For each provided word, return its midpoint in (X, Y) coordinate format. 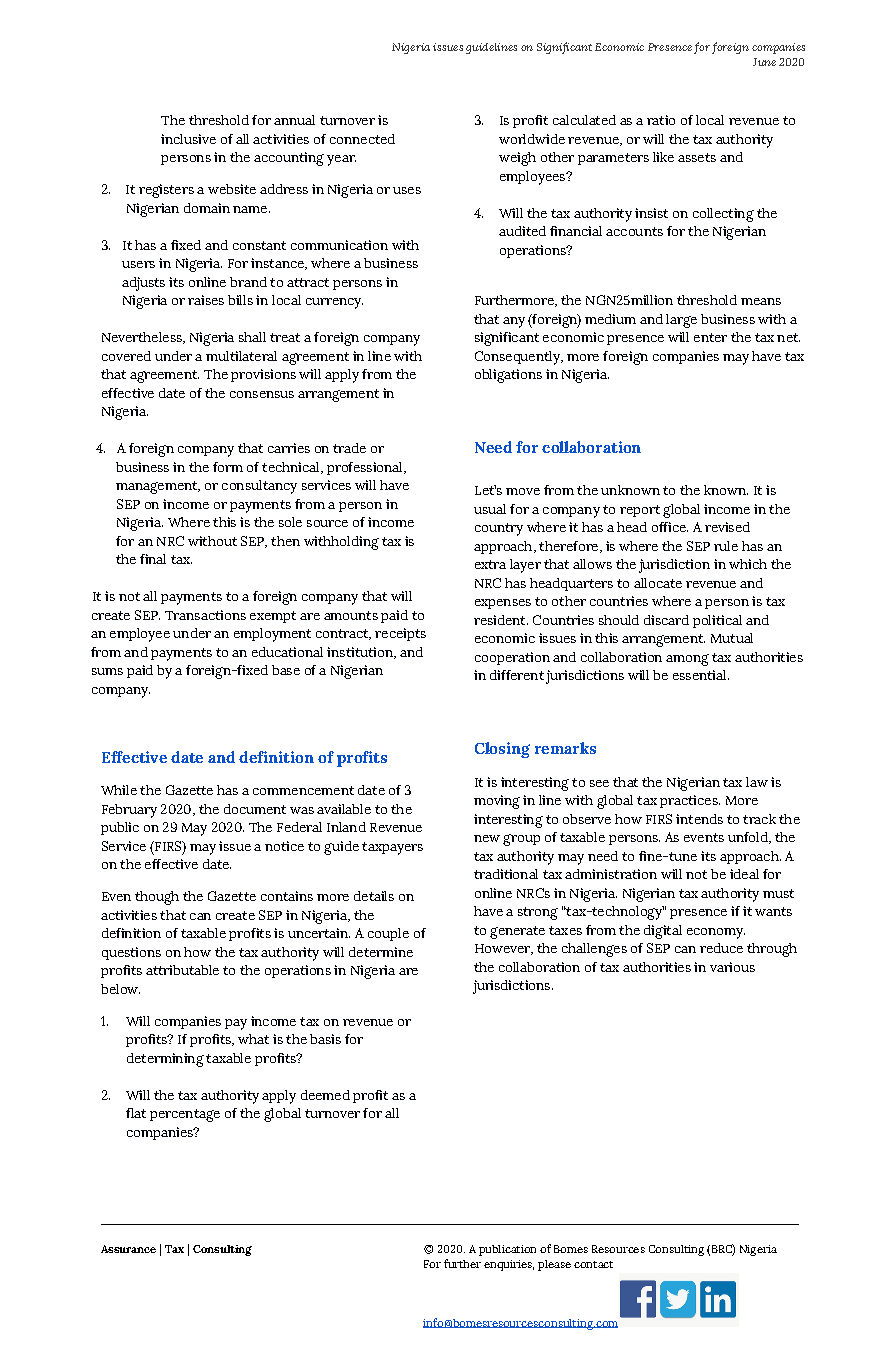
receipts (400, 634)
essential (701, 675)
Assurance (128, 1249)
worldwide (532, 139)
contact (593, 1264)
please (554, 1265)
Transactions (205, 615)
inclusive (188, 139)
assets (697, 157)
